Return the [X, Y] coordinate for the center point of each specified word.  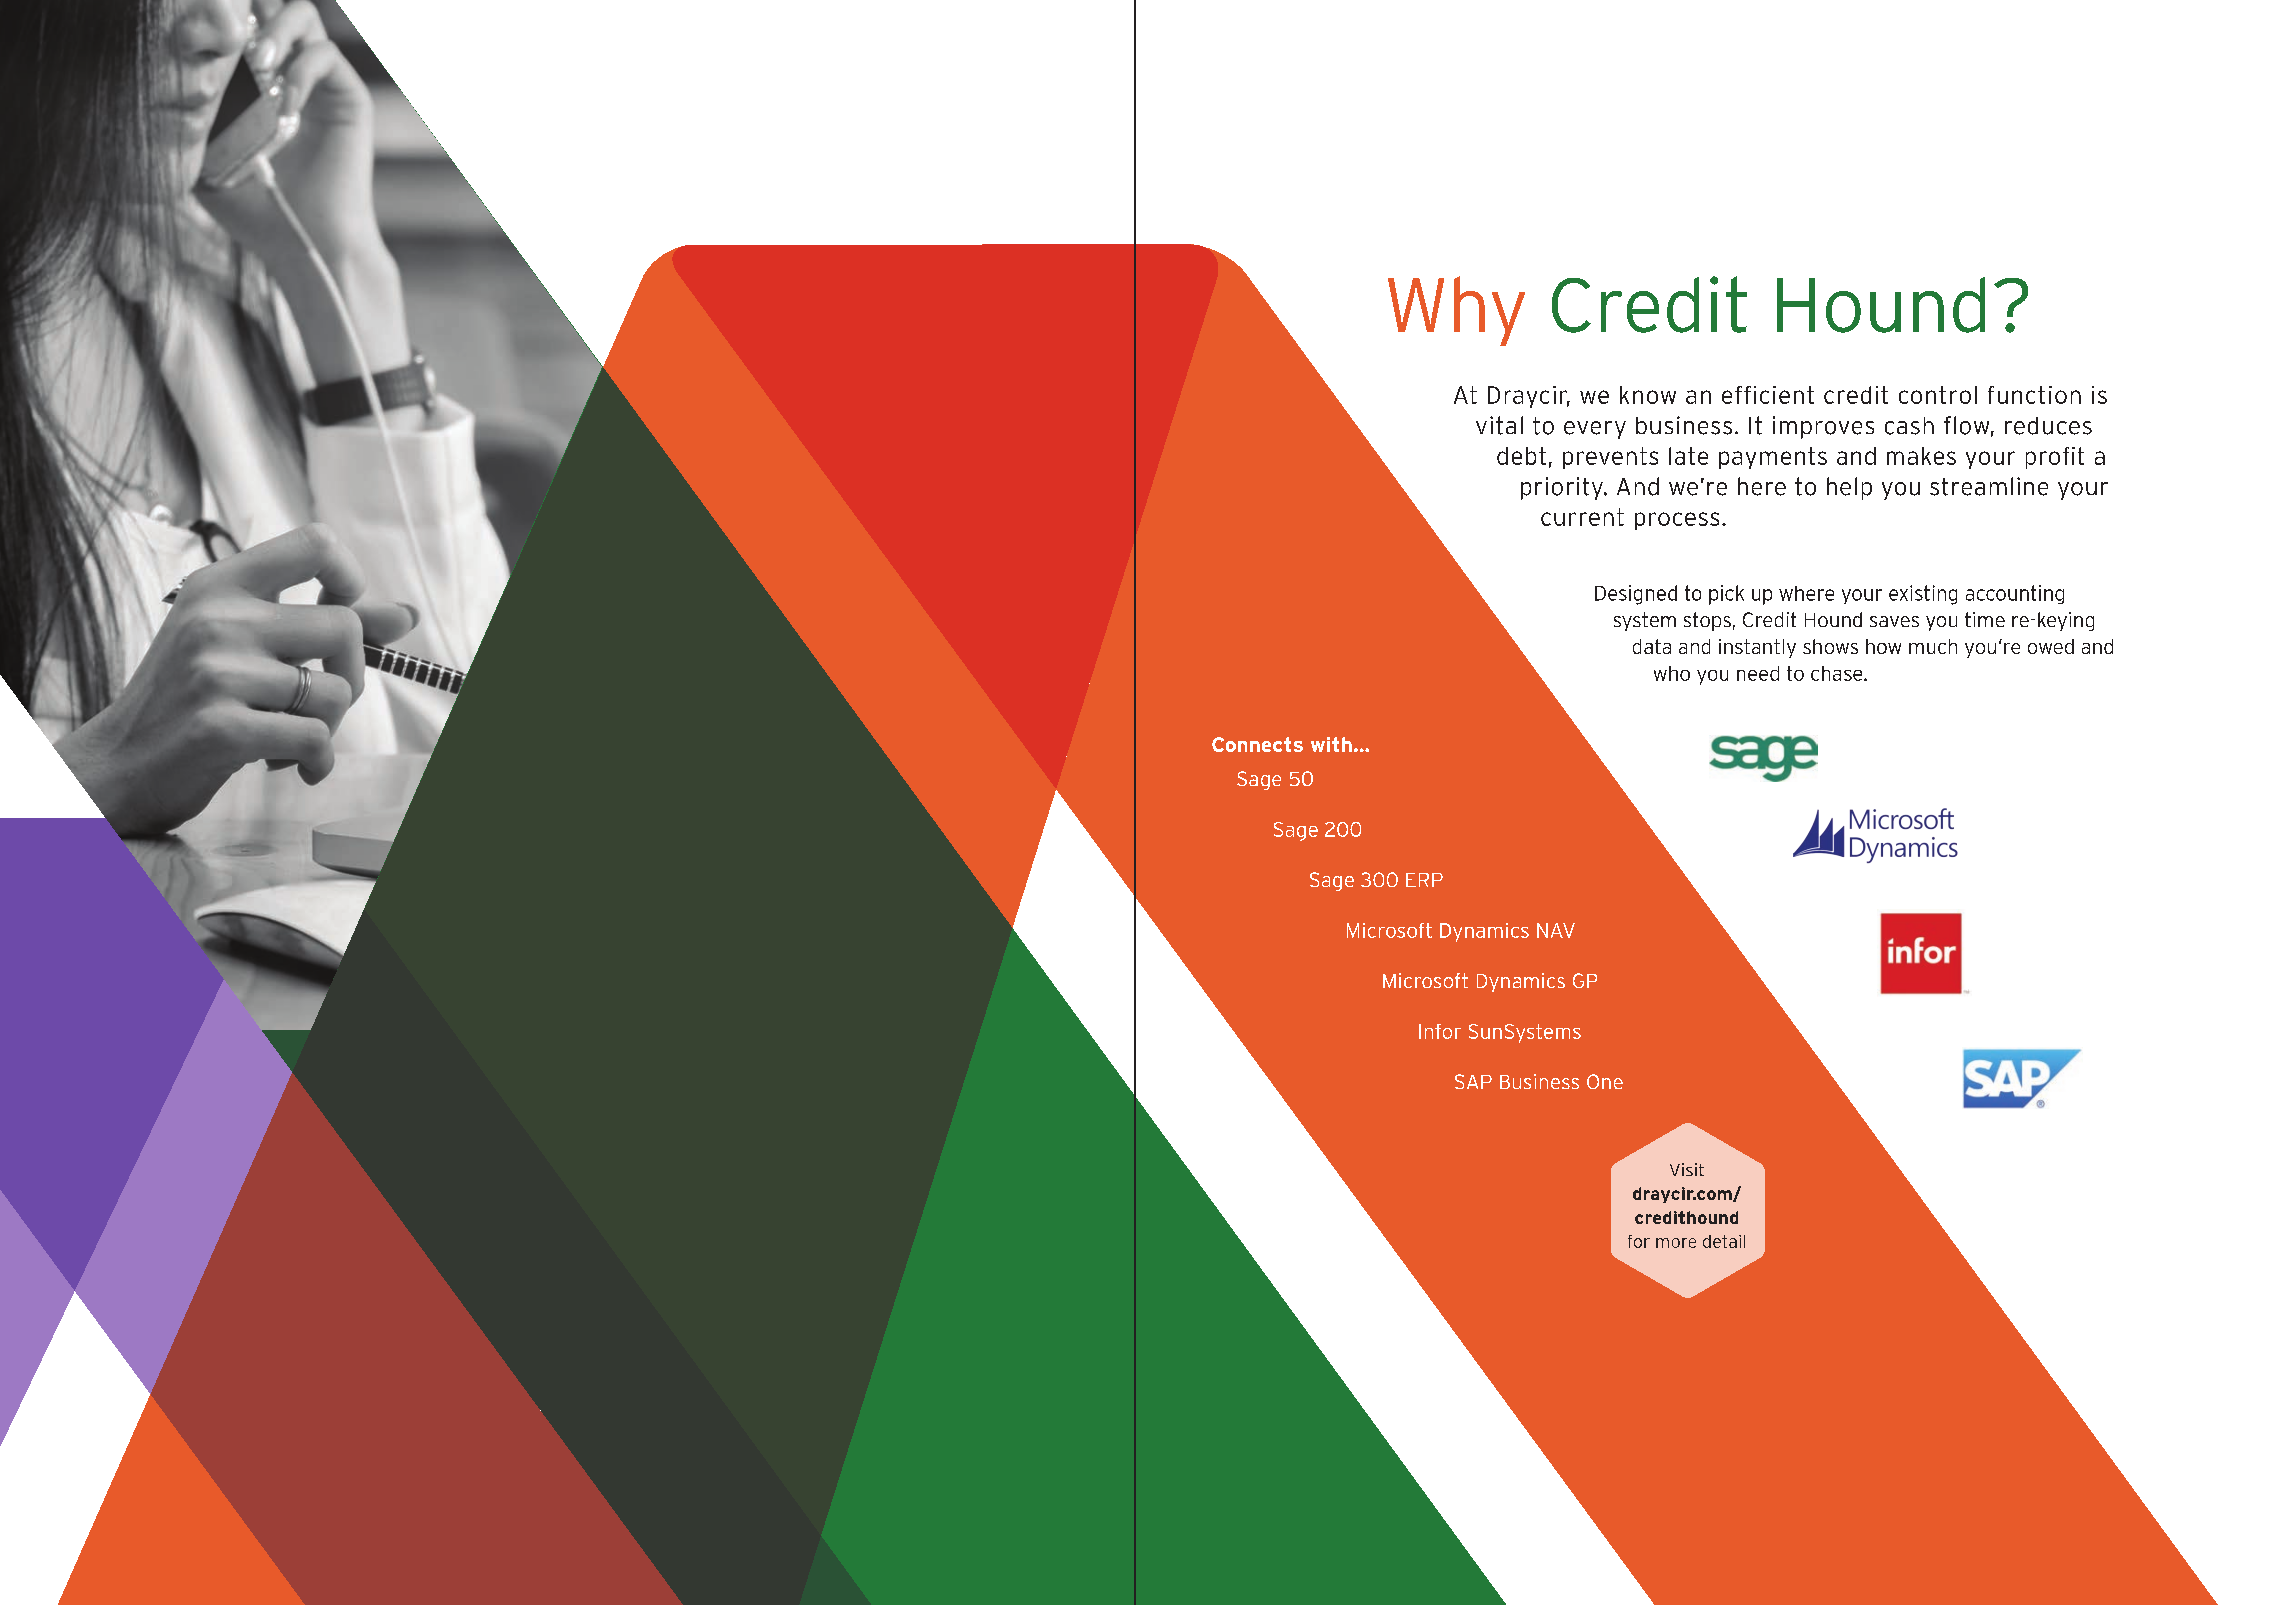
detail [1724, 1241]
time [1985, 619]
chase [1838, 673]
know [1648, 395]
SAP [1473, 1081]
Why [1456, 311]
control [1938, 395]
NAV [1556, 930]
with [1331, 744]
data [1652, 646]
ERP [1424, 880]
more [1676, 1243]
